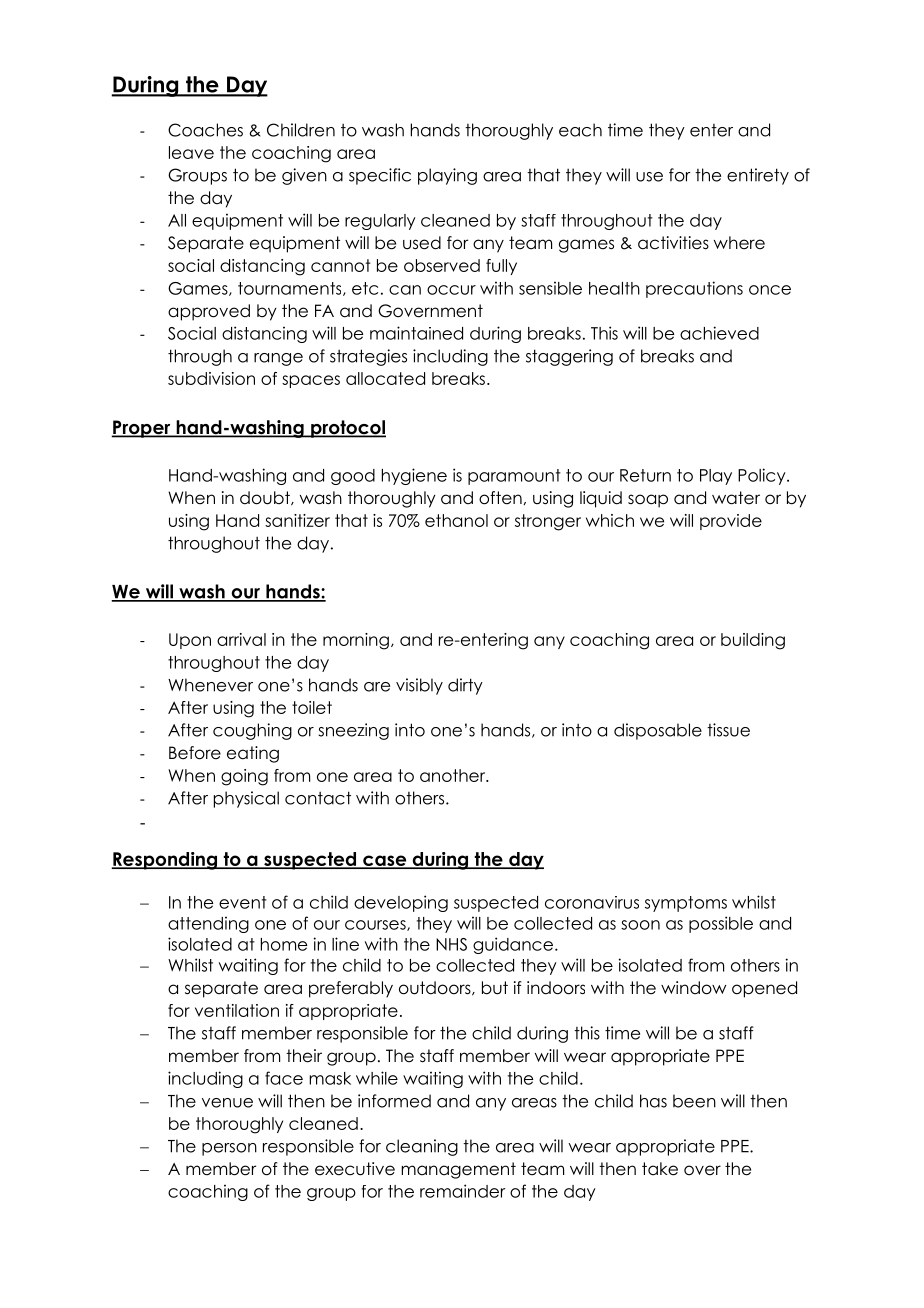 This document has width=924, height=1308. I want to click on allocated, so click(385, 378).
